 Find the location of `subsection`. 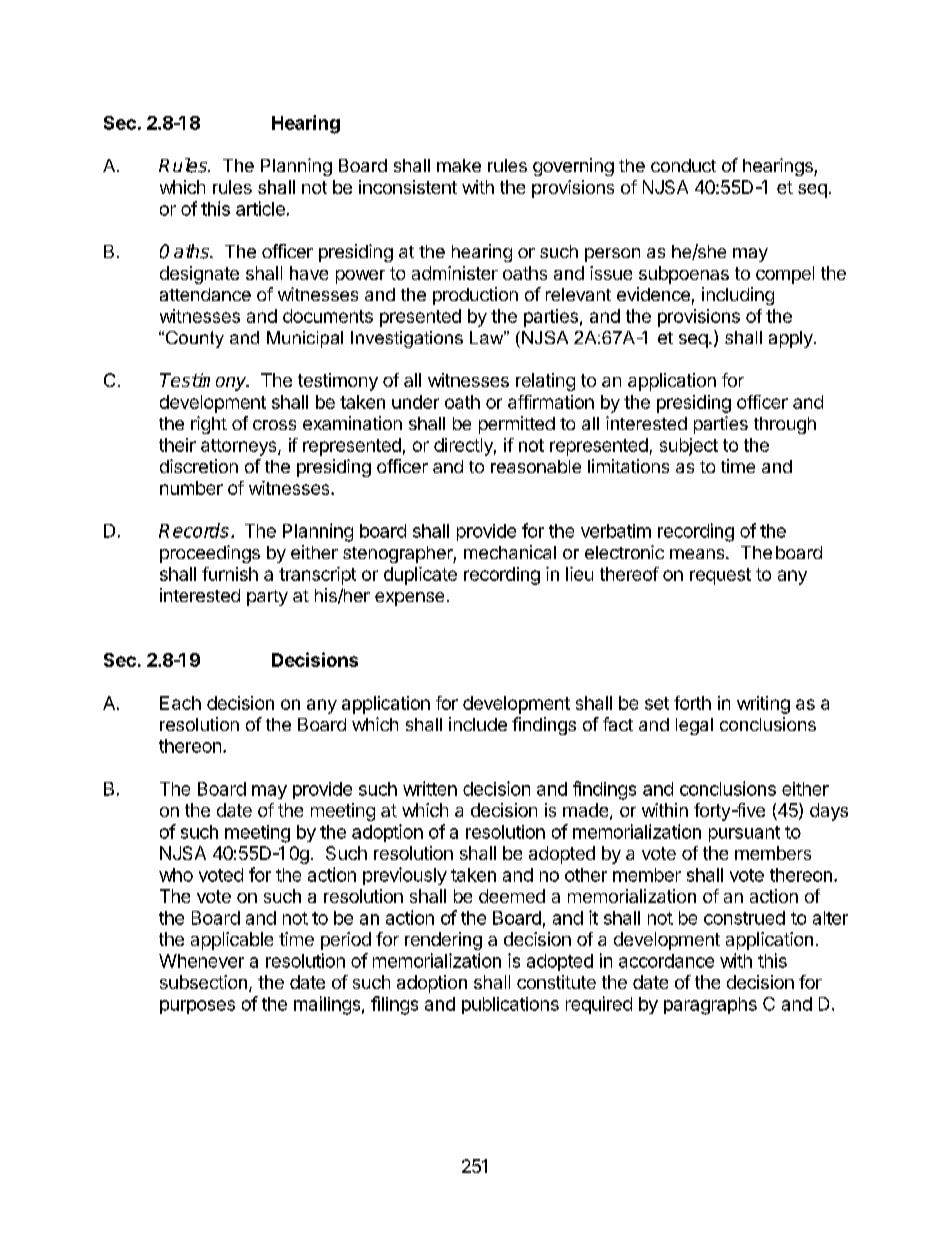

subsection is located at coordinates (203, 982).
